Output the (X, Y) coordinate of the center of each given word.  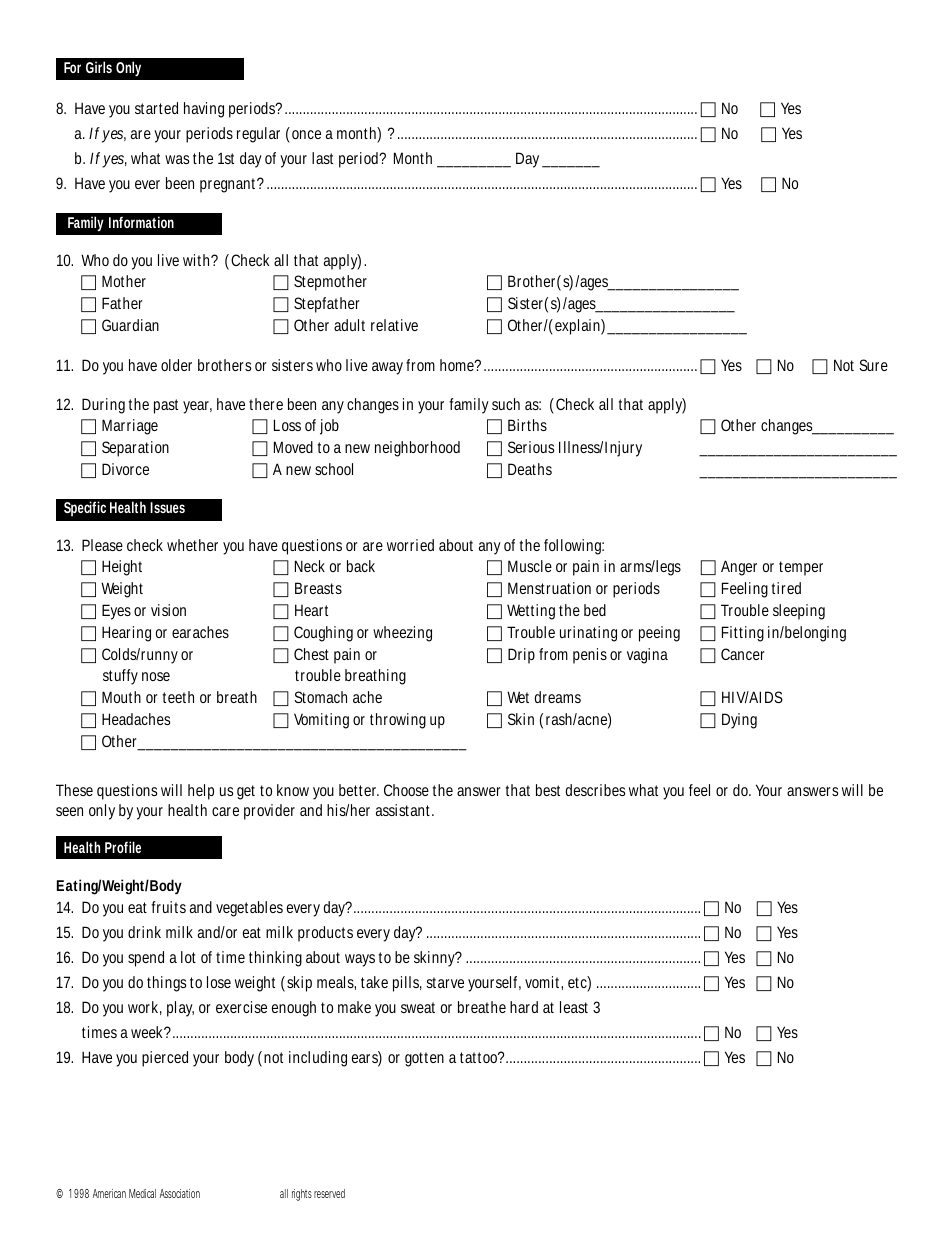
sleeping (799, 612)
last (322, 158)
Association (180, 1193)
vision (168, 610)
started (156, 108)
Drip (521, 656)
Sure (873, 365)
